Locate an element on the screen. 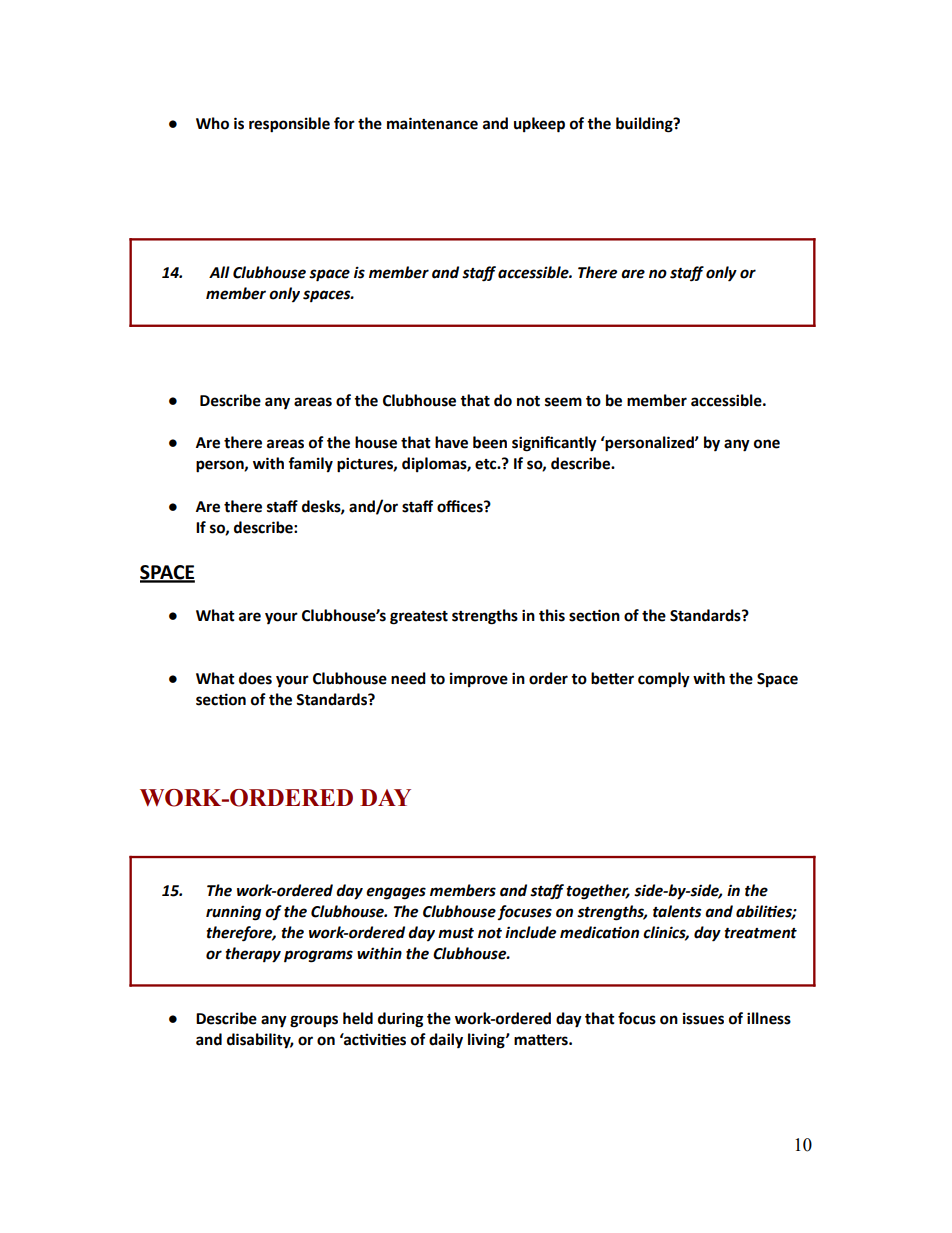 This screenshot has height=1233, width=952. daily is located at coordinates (446, 1041).
